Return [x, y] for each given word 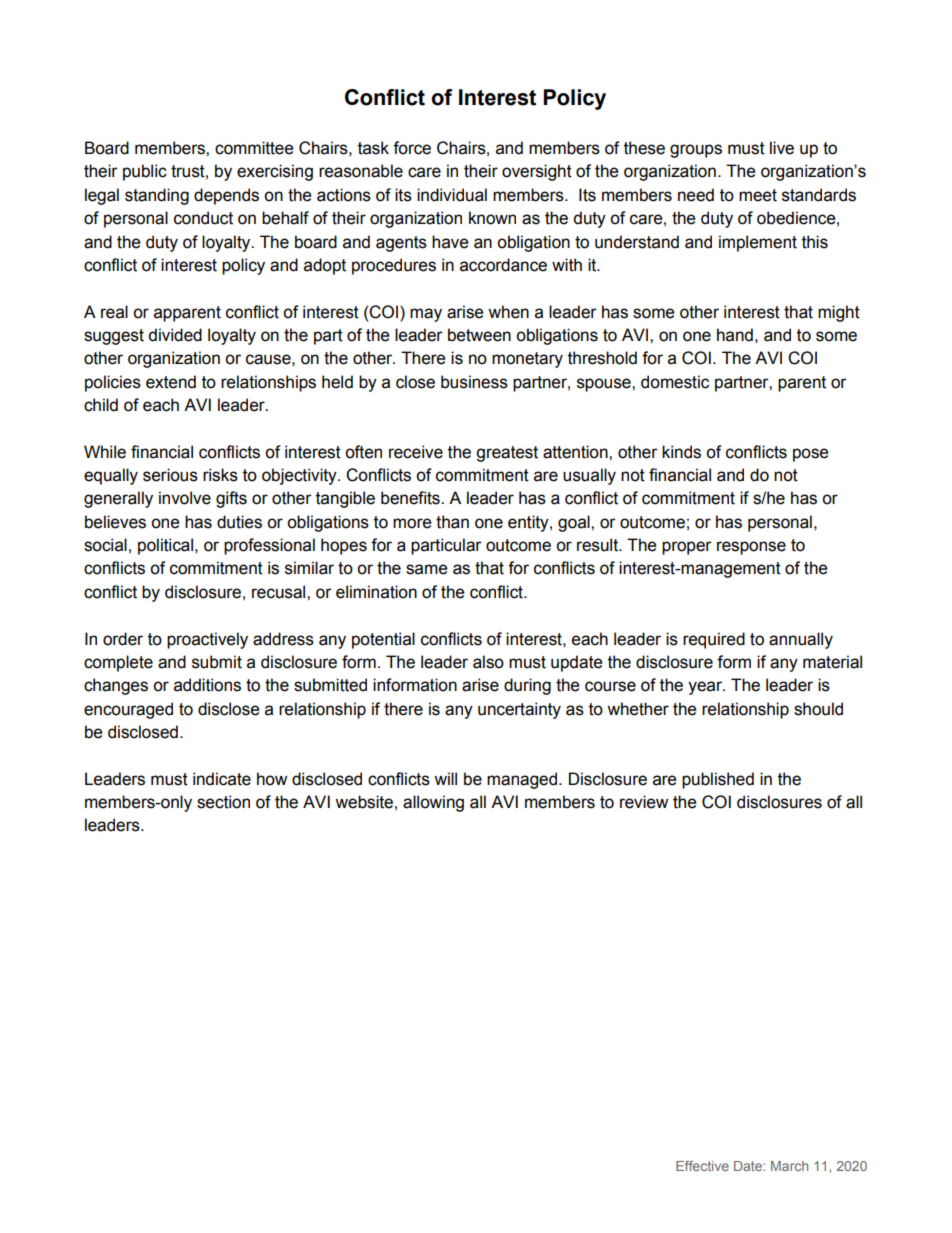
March [789, 1166]
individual [452, 195]
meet [758, 195]
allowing [433, 803]
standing [157, 196]
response [751, 548]
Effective [702, 1166]
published [718, 780]
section [223, 802]
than [452, 522]
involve [185, 498]
